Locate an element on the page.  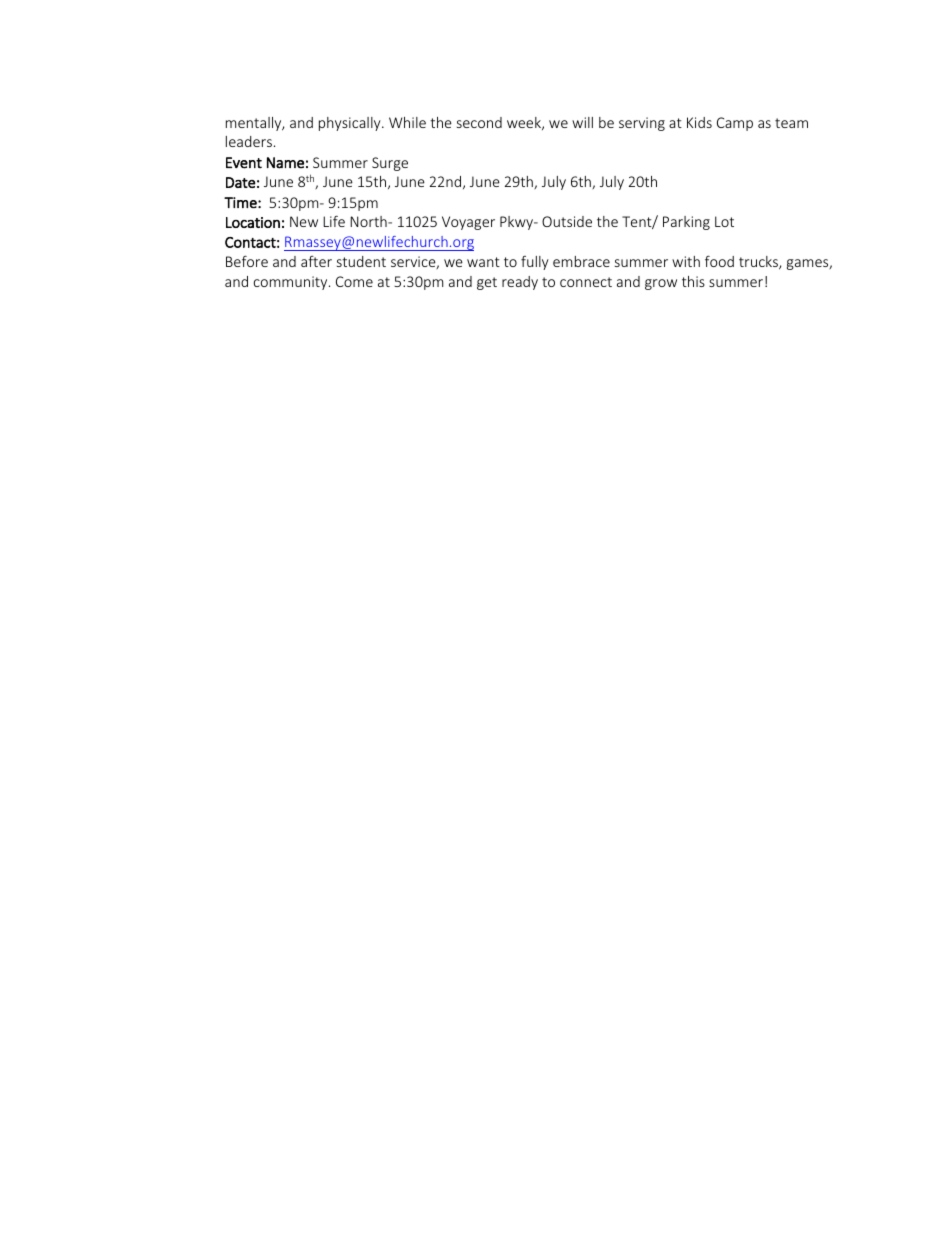
week is located at coordinates (525, 123).
